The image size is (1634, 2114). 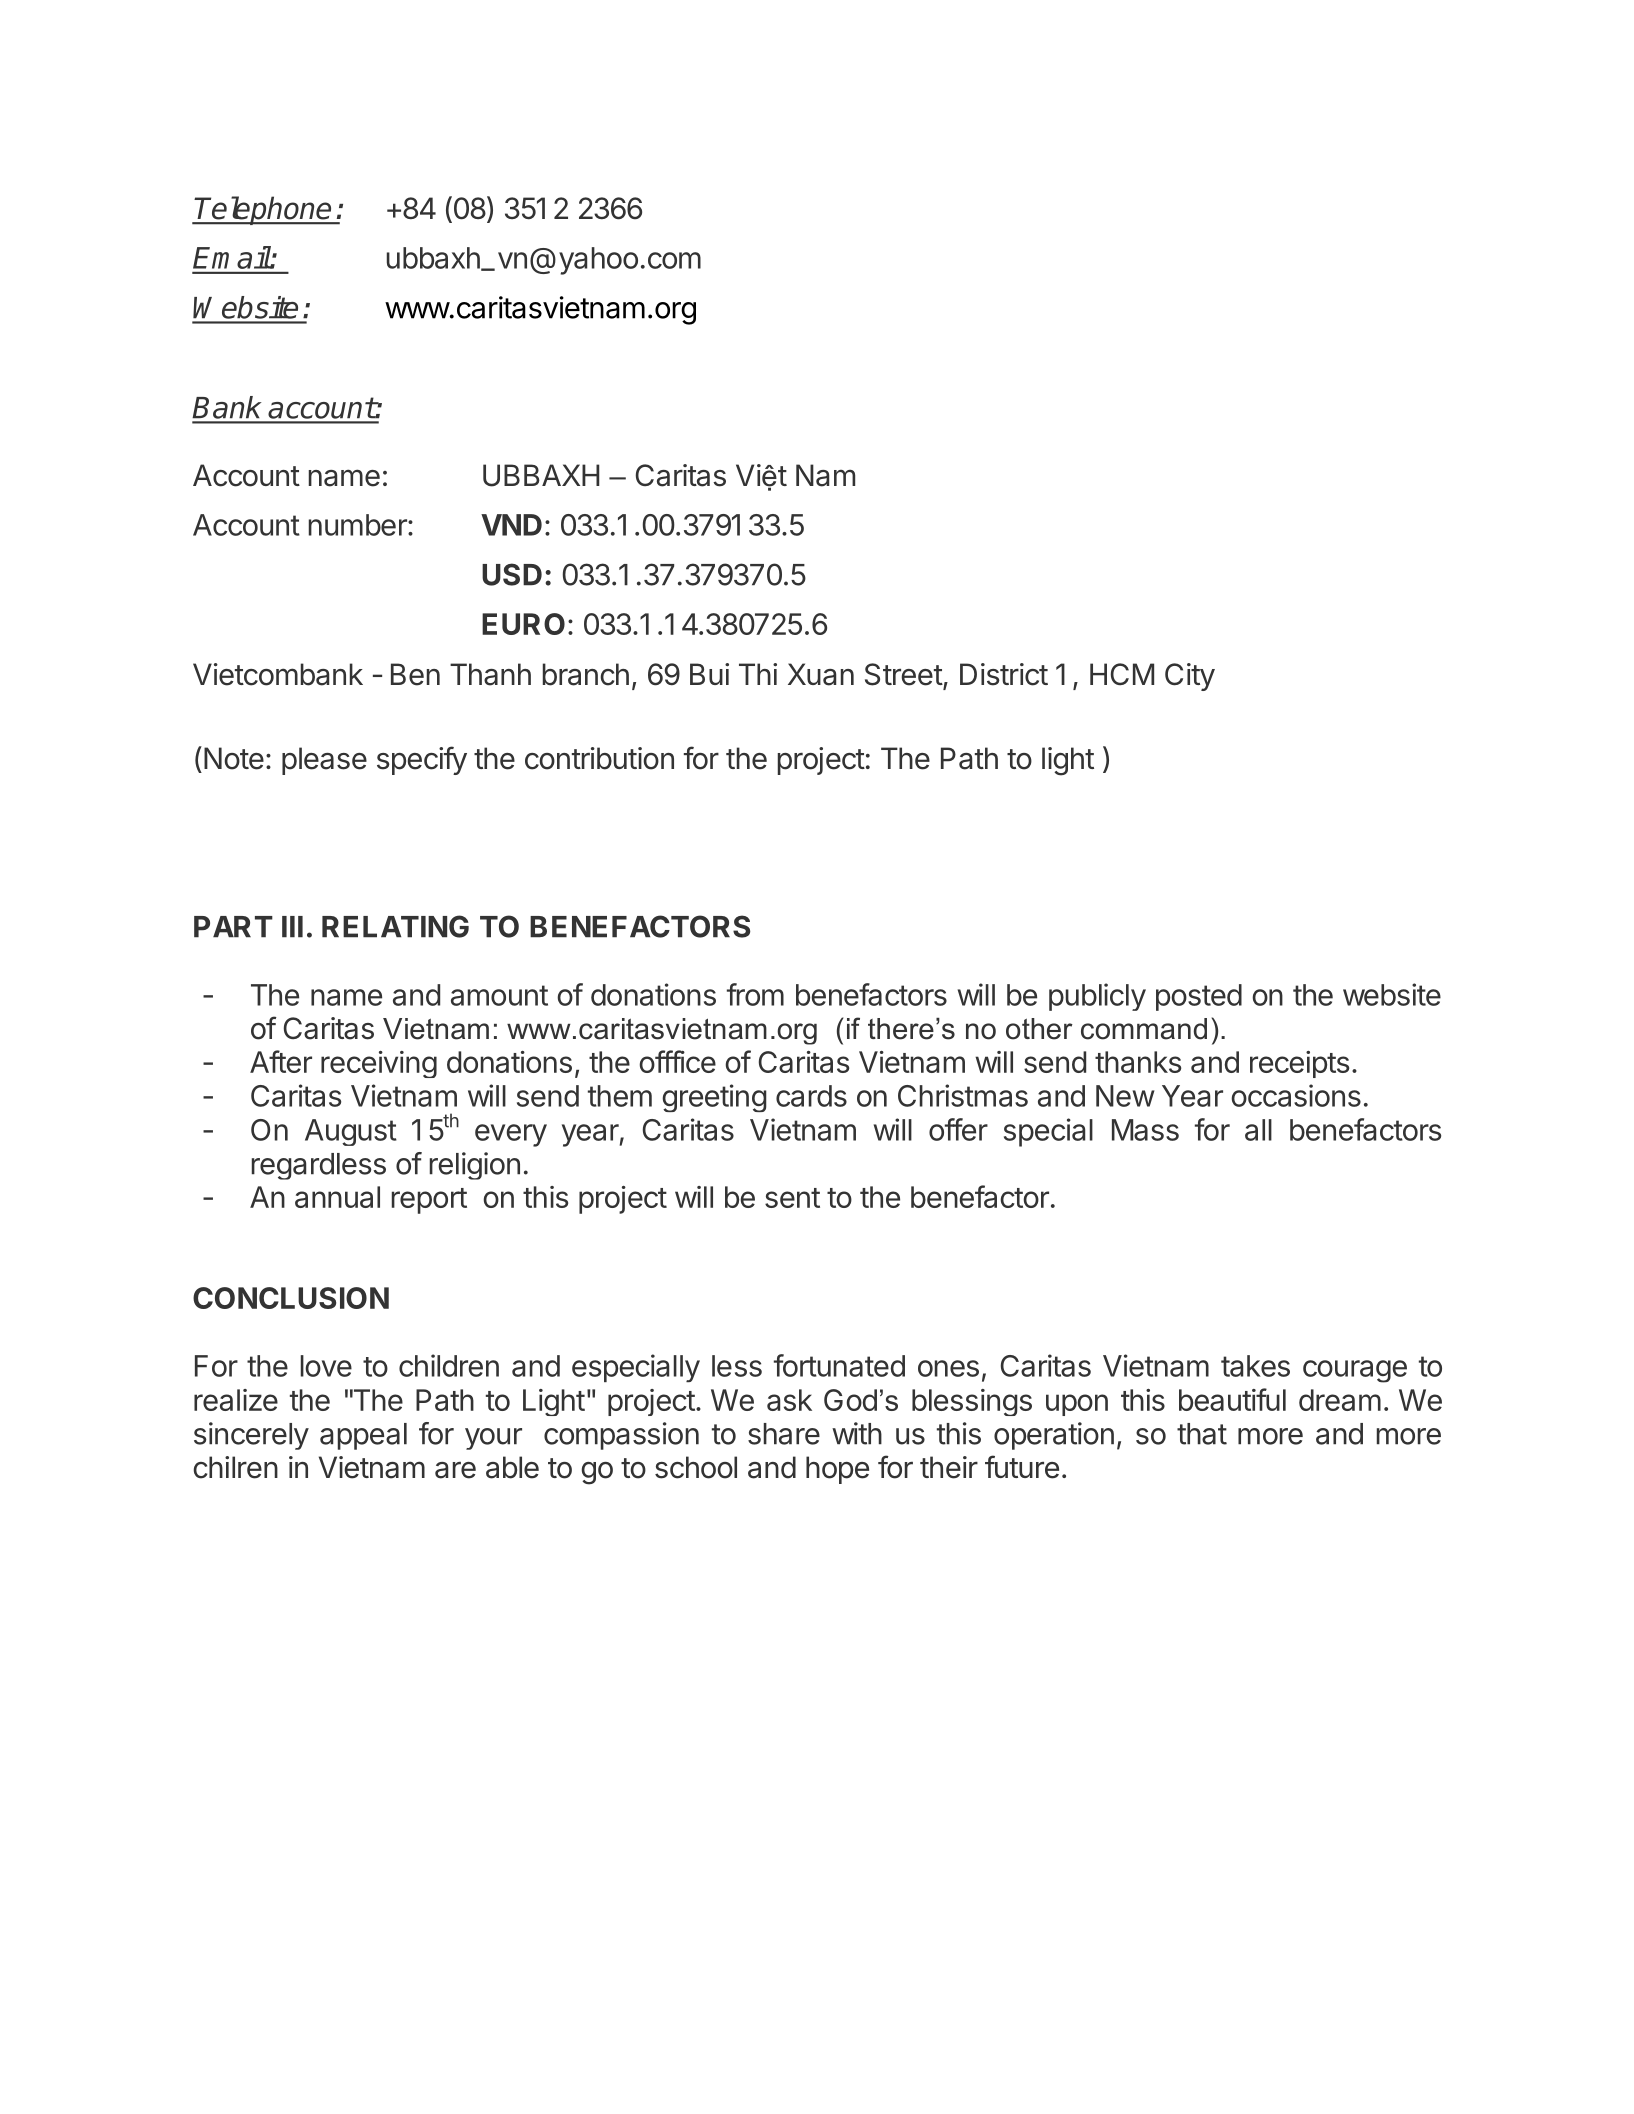 What do you see at coordinates (512, 574) in the screenshot?
I see `USD` at bounding box center [512, 574].
